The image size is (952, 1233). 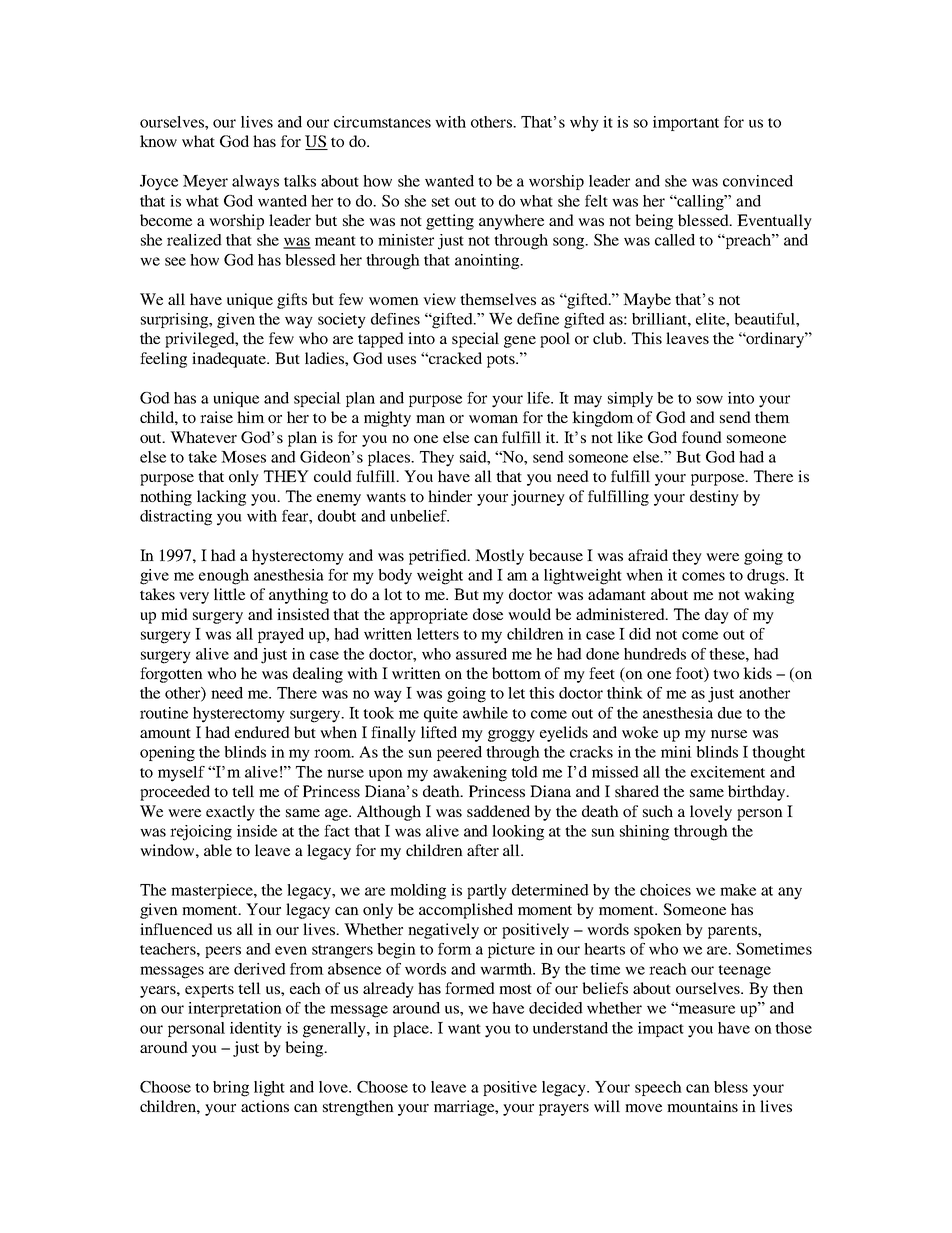 What do you see at coordinates (181, 774) in the document?
I see `myself` at bounding box center [181, 774].
